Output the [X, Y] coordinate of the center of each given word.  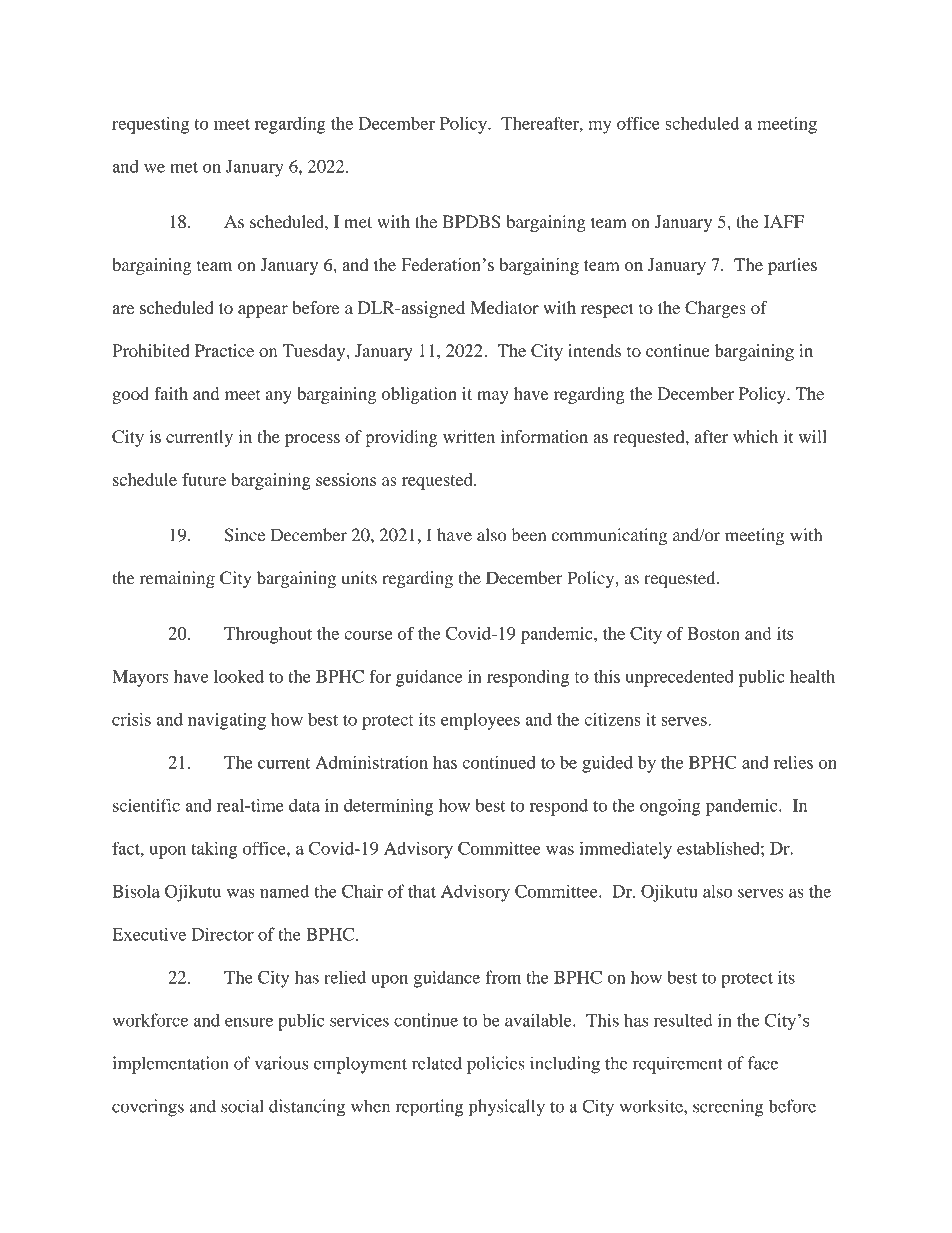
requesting [150, 125]
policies [496, 1065]
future [204, 479]
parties [792, 266]
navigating [227, 721]
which [755, 436]
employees [480, 721]
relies [793, 762]
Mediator [504, 307]
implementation [170, 1065]
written [469, 436]
